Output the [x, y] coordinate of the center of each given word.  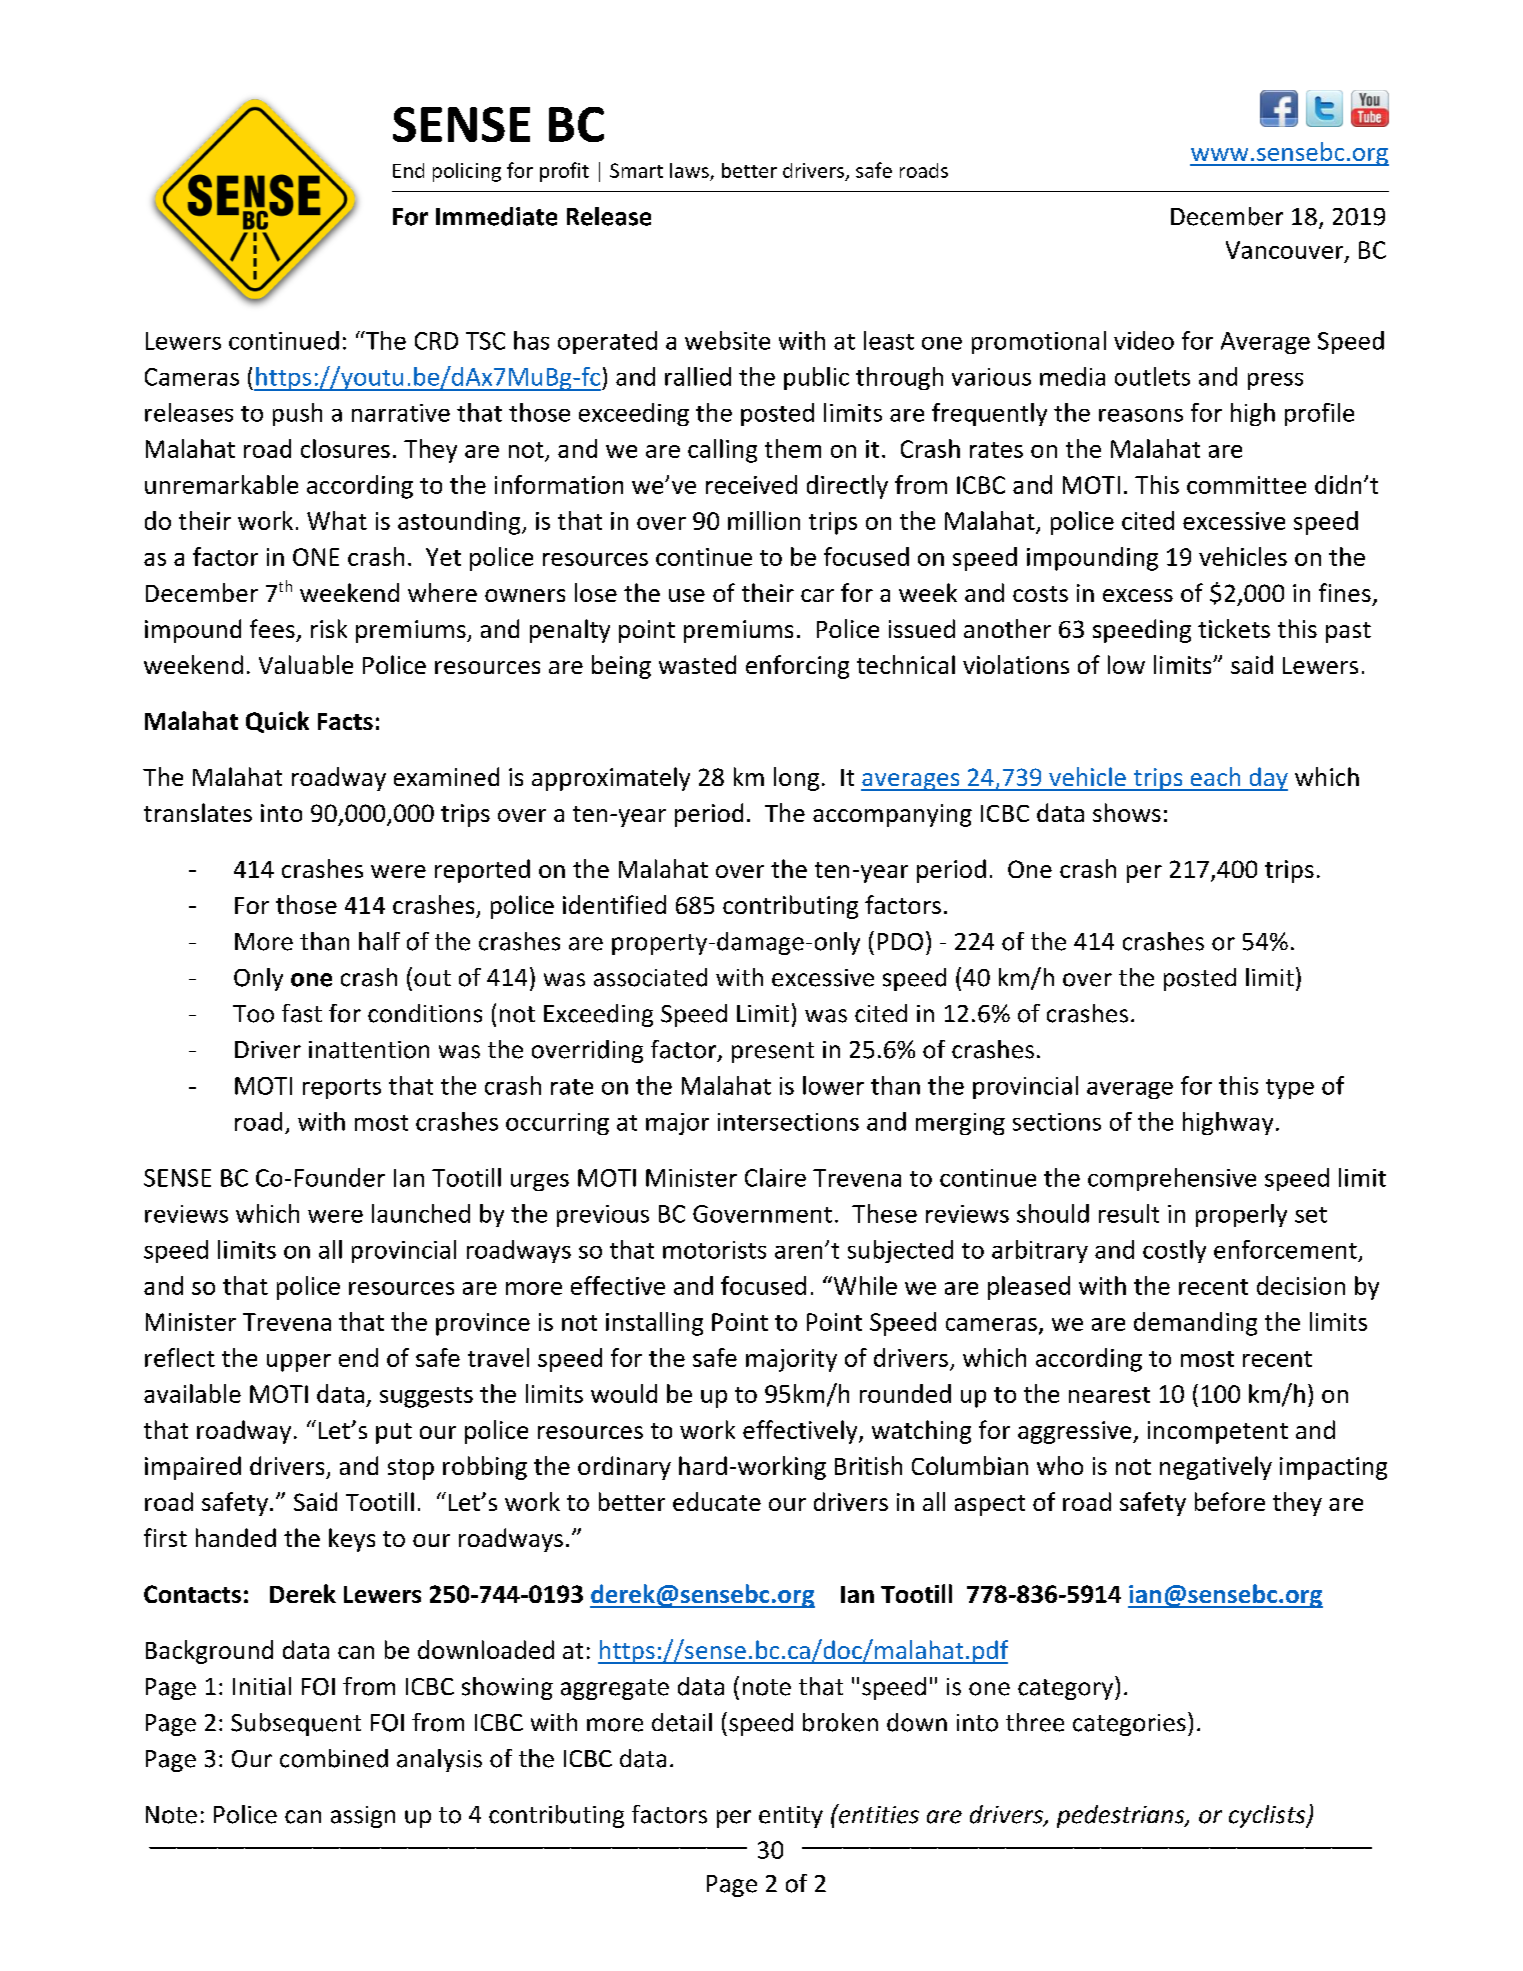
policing [467, 172]
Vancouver [1286, 251]
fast [302, 1013]
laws [689, 170]
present [773, 1052]
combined [334, 1758]
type [1290, 1089]
